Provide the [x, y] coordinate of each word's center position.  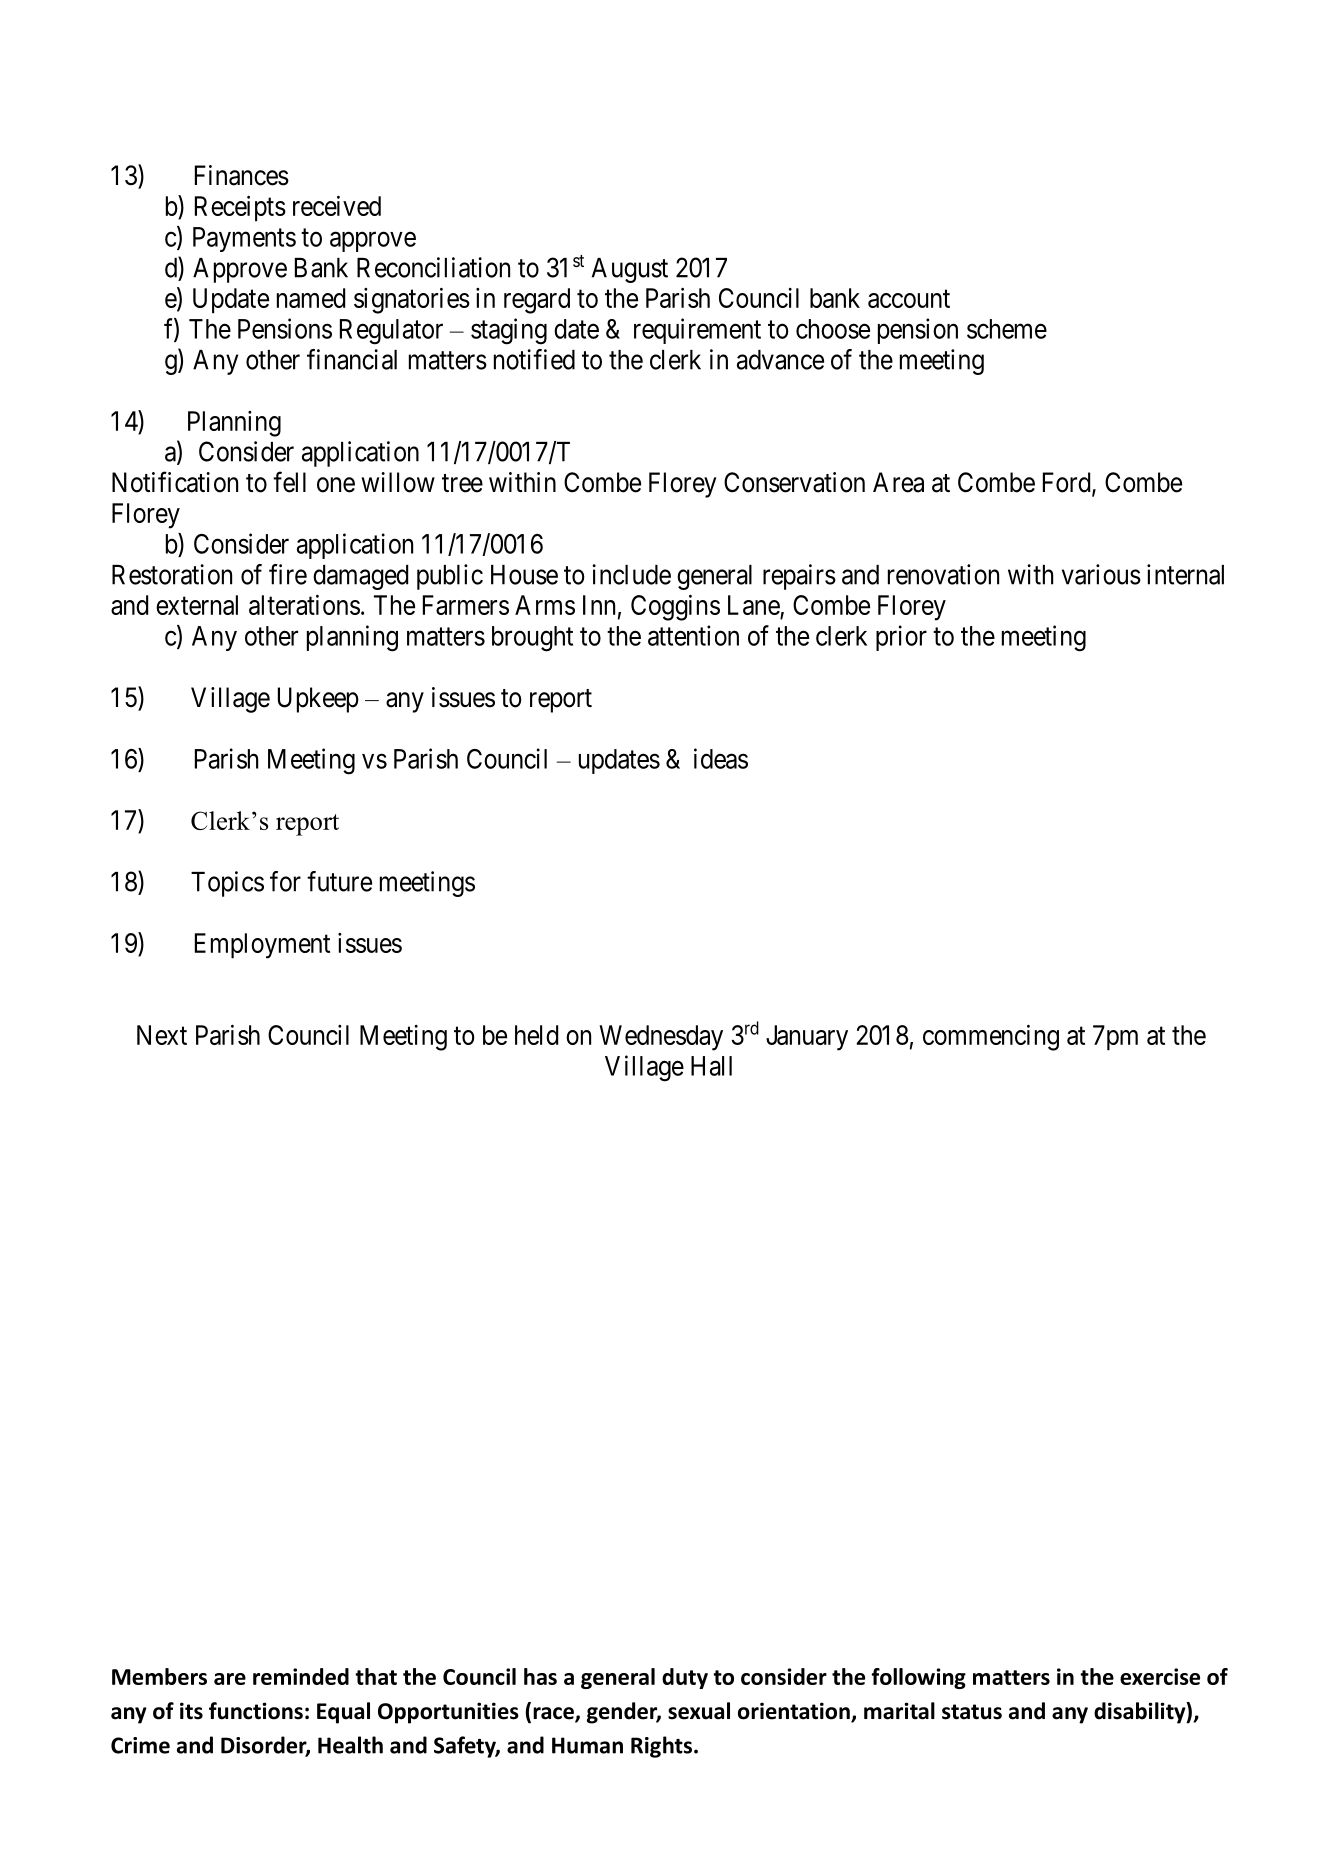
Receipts [240, 208]
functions [256, 1711]
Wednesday [661, 1038]
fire [288, 574]
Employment [262, 946]
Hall [711, 1066]
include [631, 574]
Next [162, 1035]
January [807, 1038]
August [630, 270]
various [1101, 574]
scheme [1007, 329]
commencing [991, 1037]
